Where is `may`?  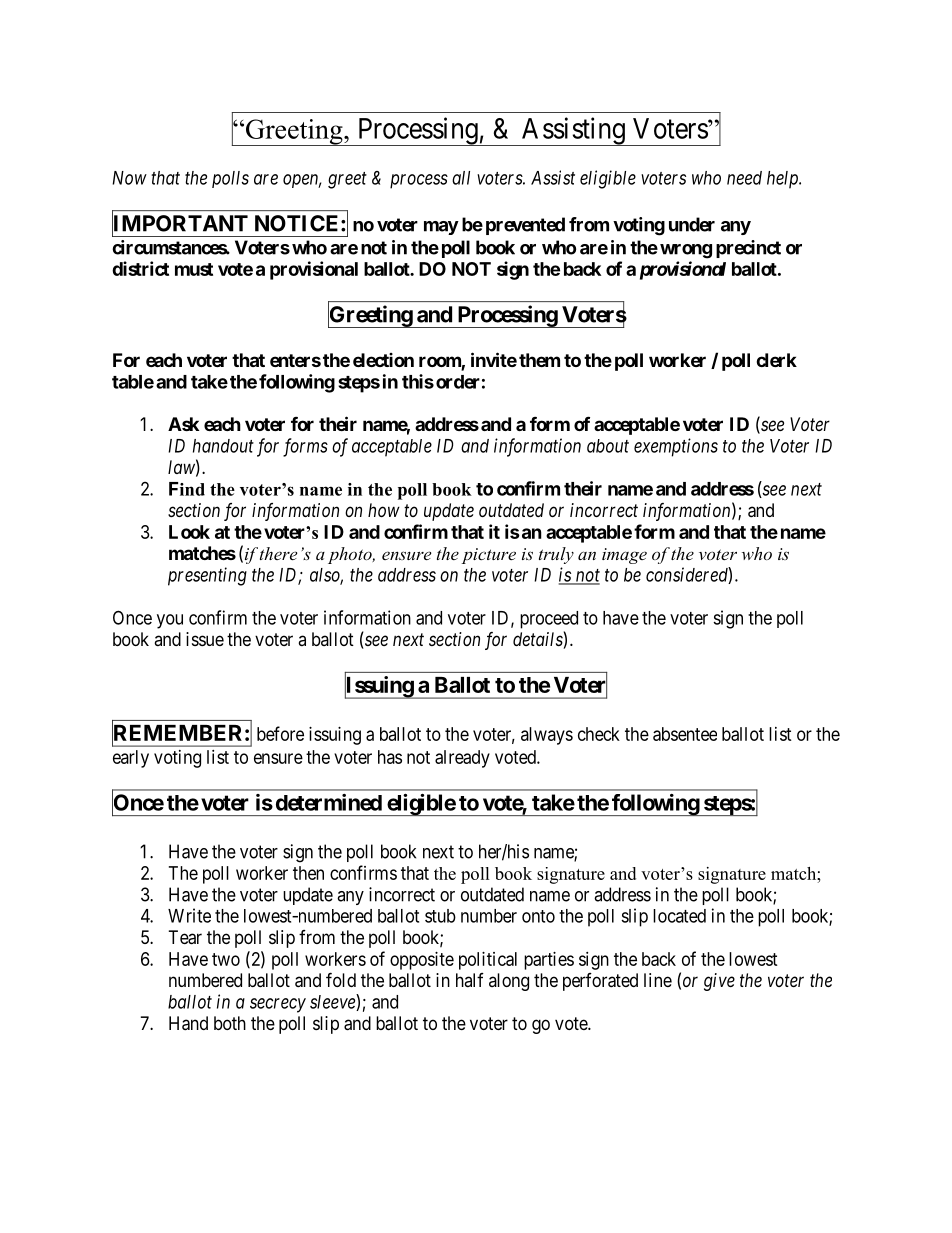 may is located at coordinates (441, 228).
